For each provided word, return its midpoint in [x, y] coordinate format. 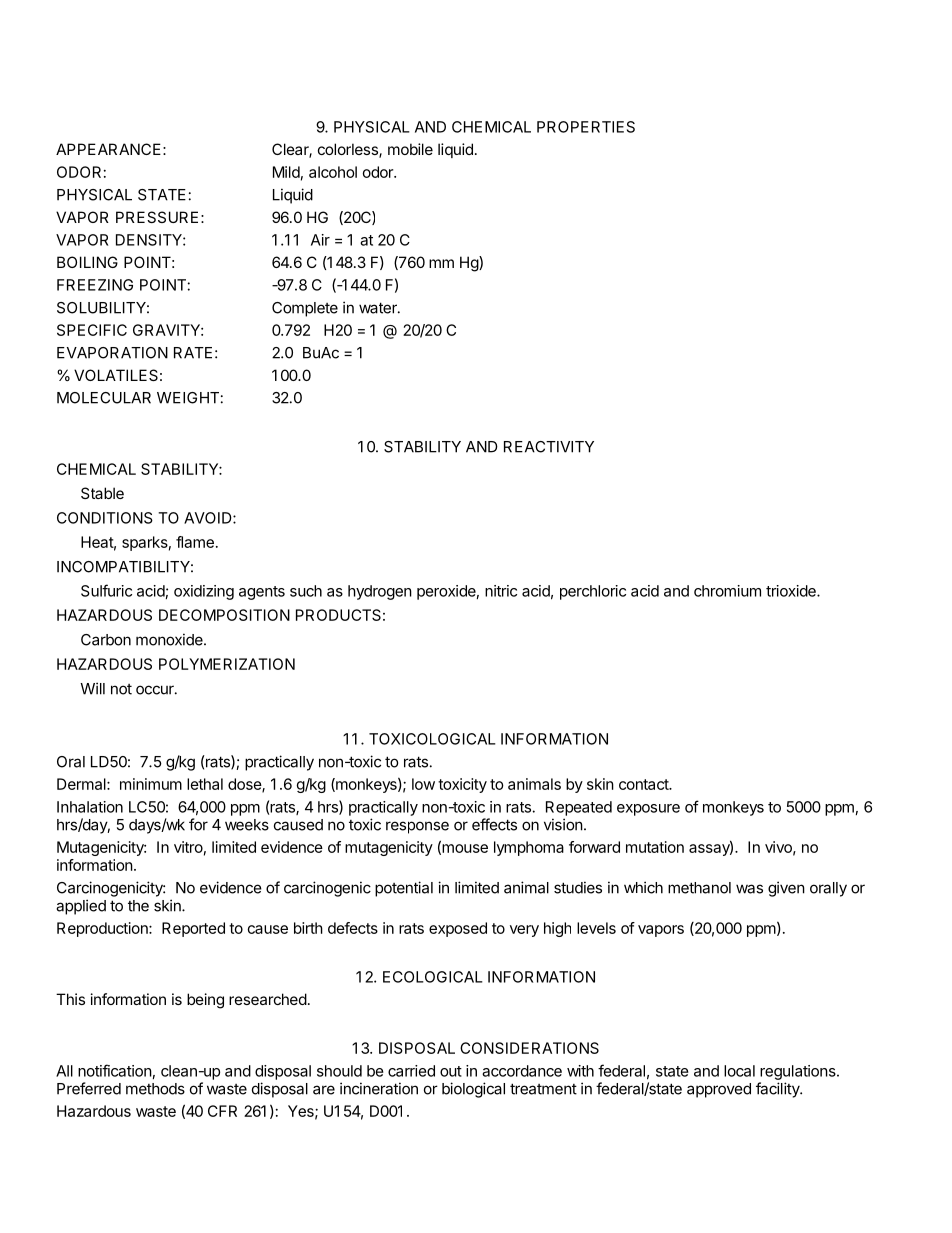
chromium [727, 591]
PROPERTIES [586, 127]
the [138, 906]
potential [404, 889]
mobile [410, 149]
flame [195, 542]
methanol [699, 888]
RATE [193, 353]
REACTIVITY [549, 447]
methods [155, 1089]
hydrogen [380, 592]
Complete [305, 309]
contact [644, 784]
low [423, 784]
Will [92, 688]
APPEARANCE [108, 149]
